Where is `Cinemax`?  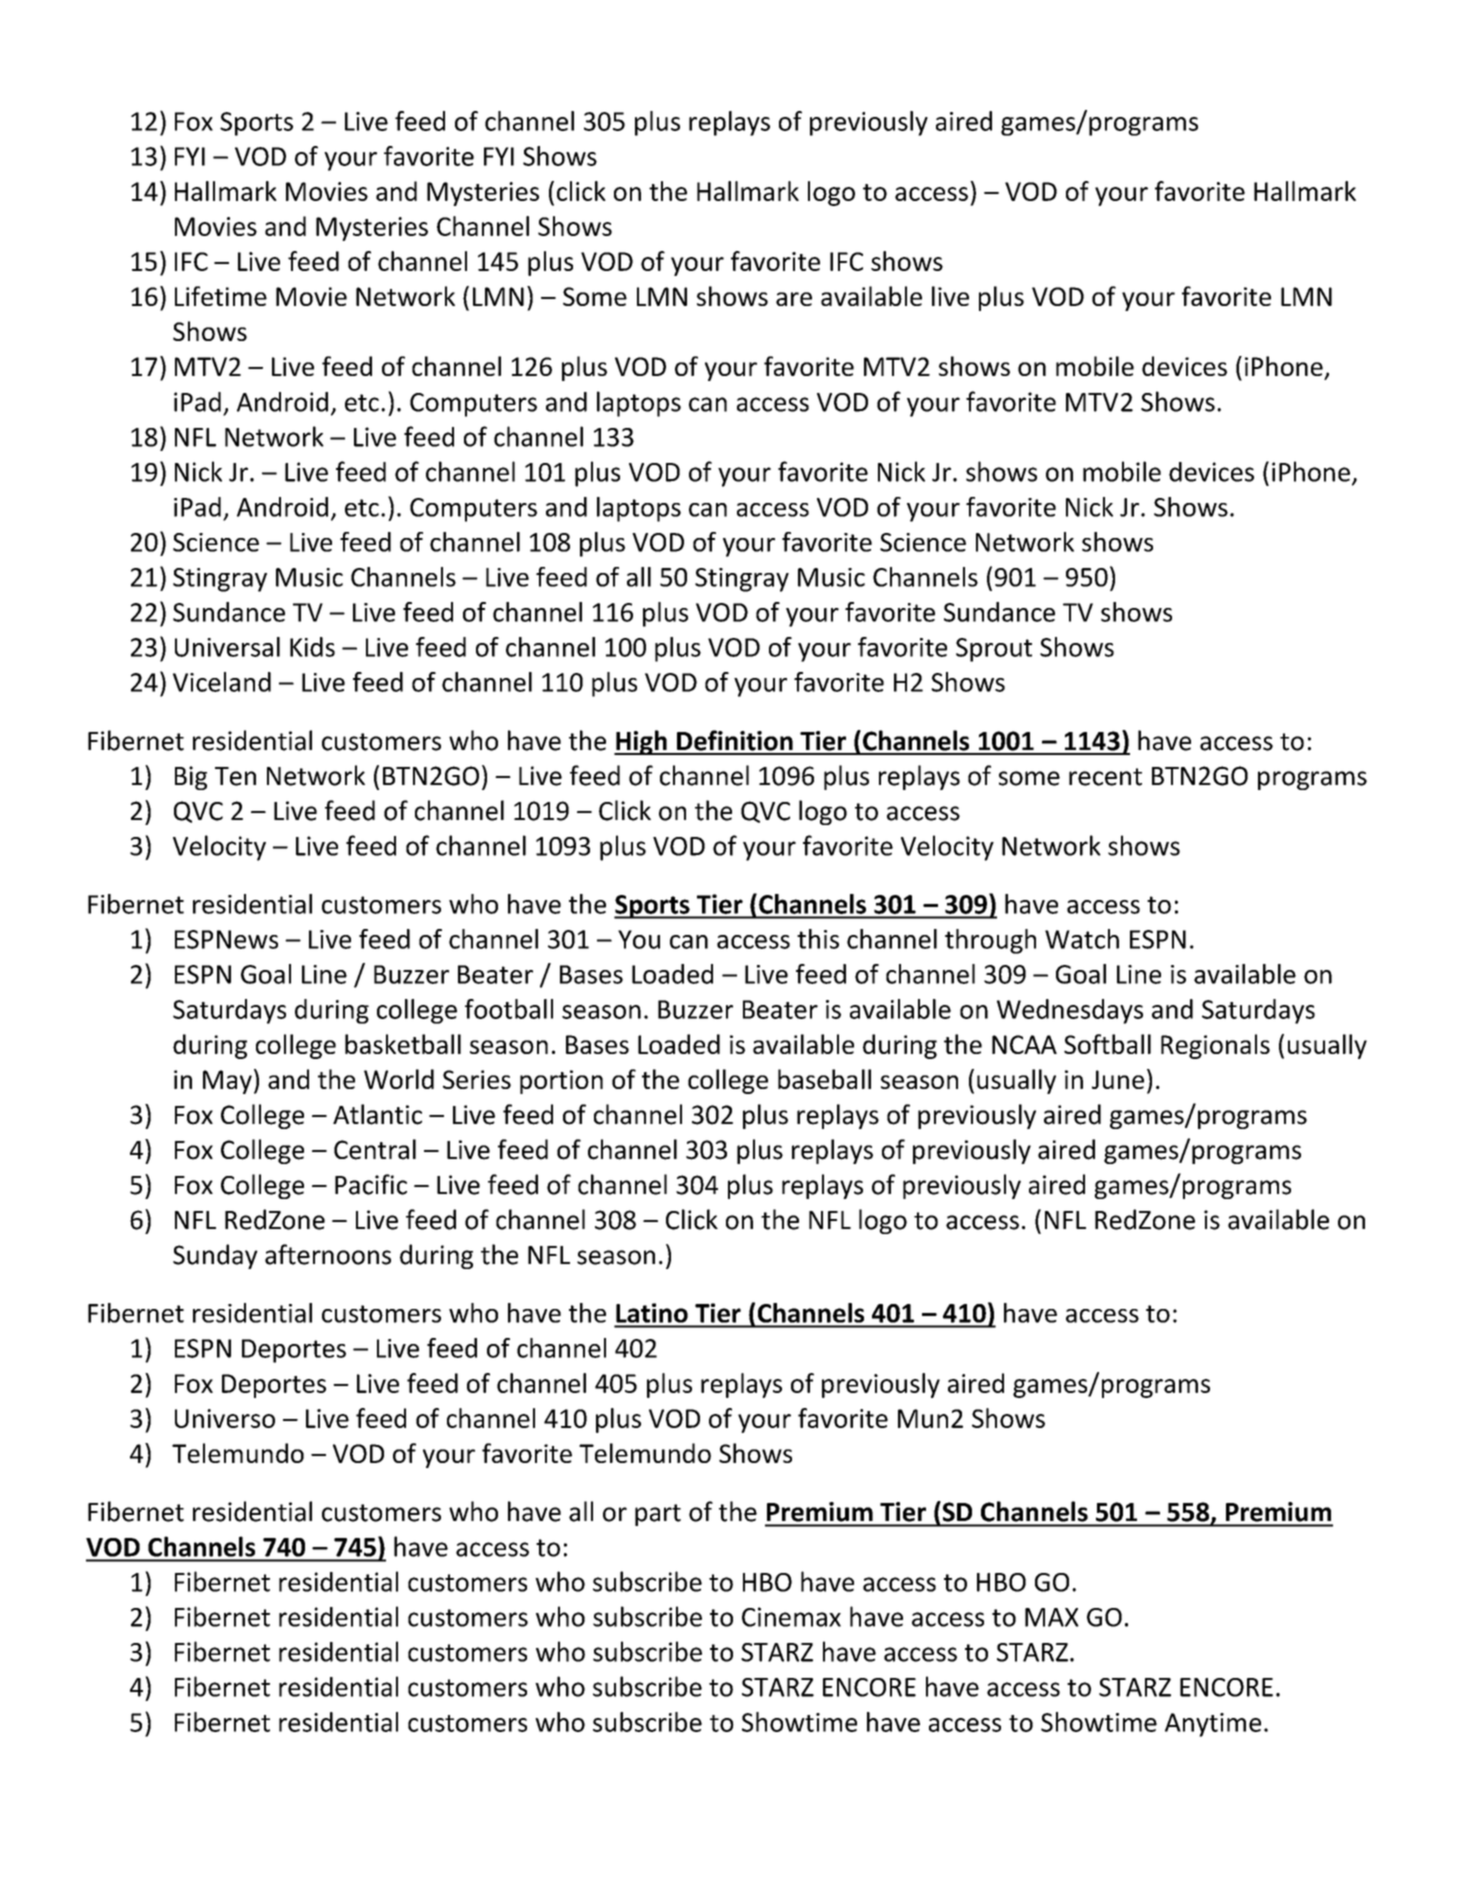 Cinemax is located at coordinates (791, 1617).
